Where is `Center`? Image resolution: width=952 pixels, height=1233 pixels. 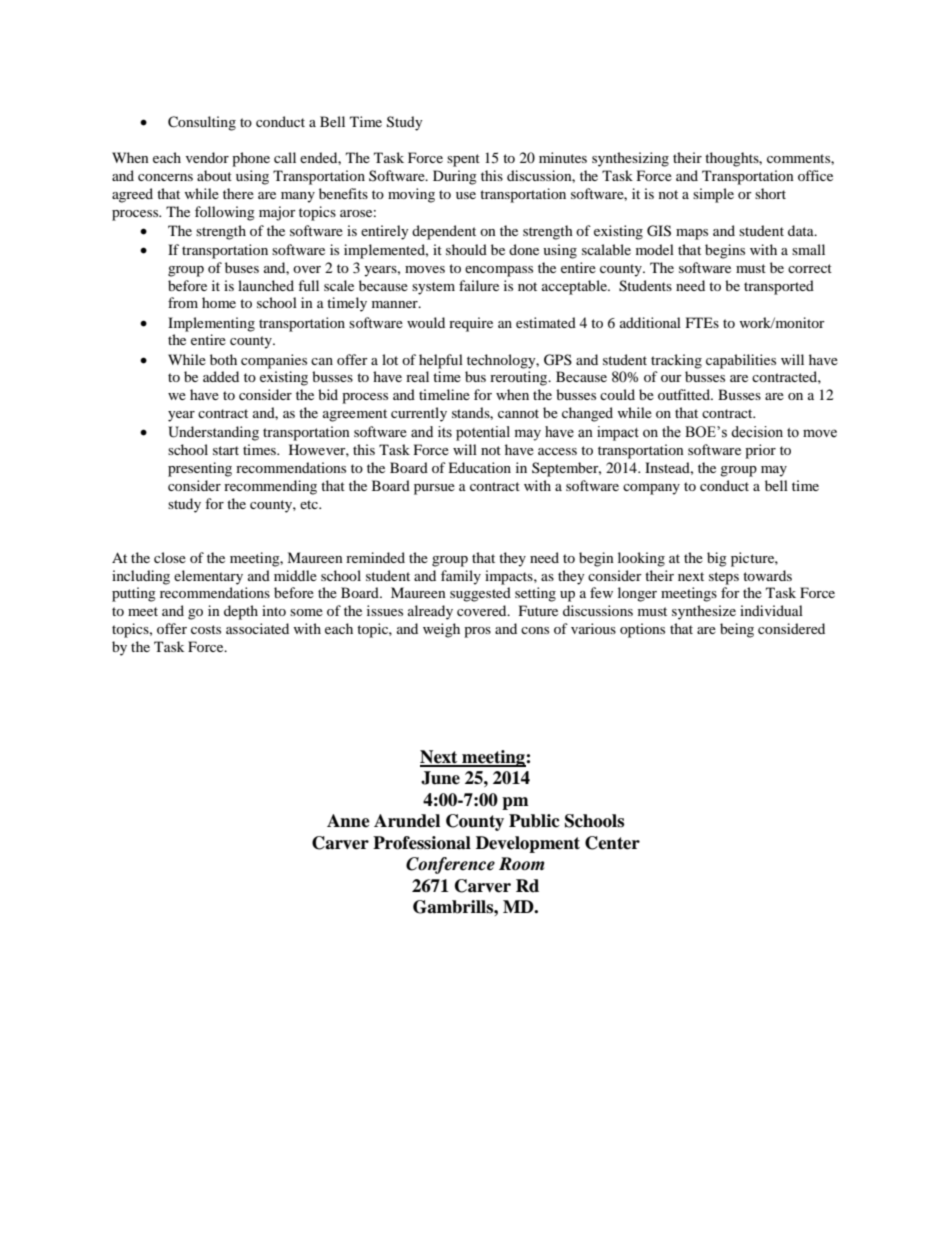
Center is located at coordinates (612, 843).
